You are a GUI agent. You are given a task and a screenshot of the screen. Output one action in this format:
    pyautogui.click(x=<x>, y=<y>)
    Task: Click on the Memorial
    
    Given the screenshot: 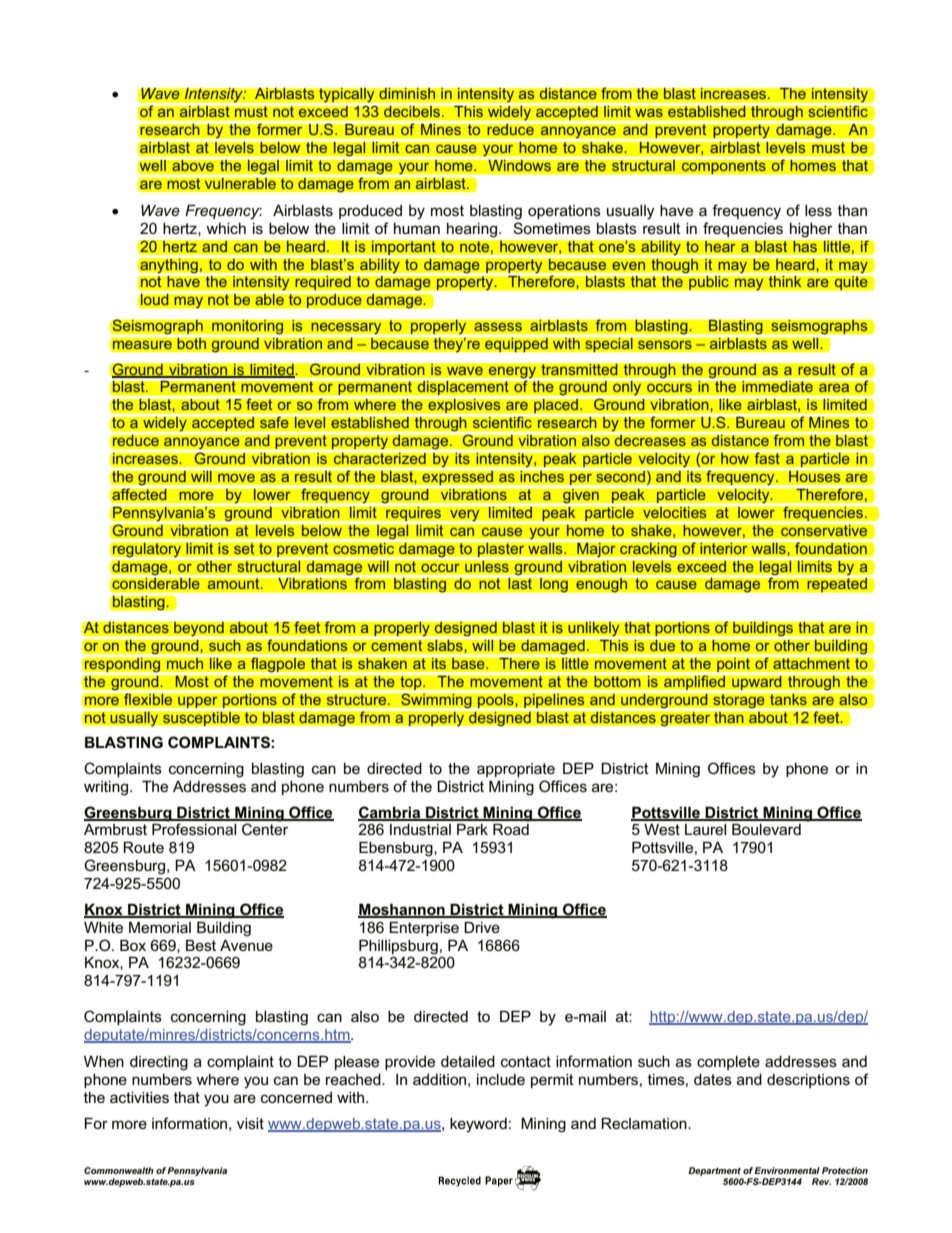 What is the action you would take?
    pyautogui.click(x=160, y=927)
